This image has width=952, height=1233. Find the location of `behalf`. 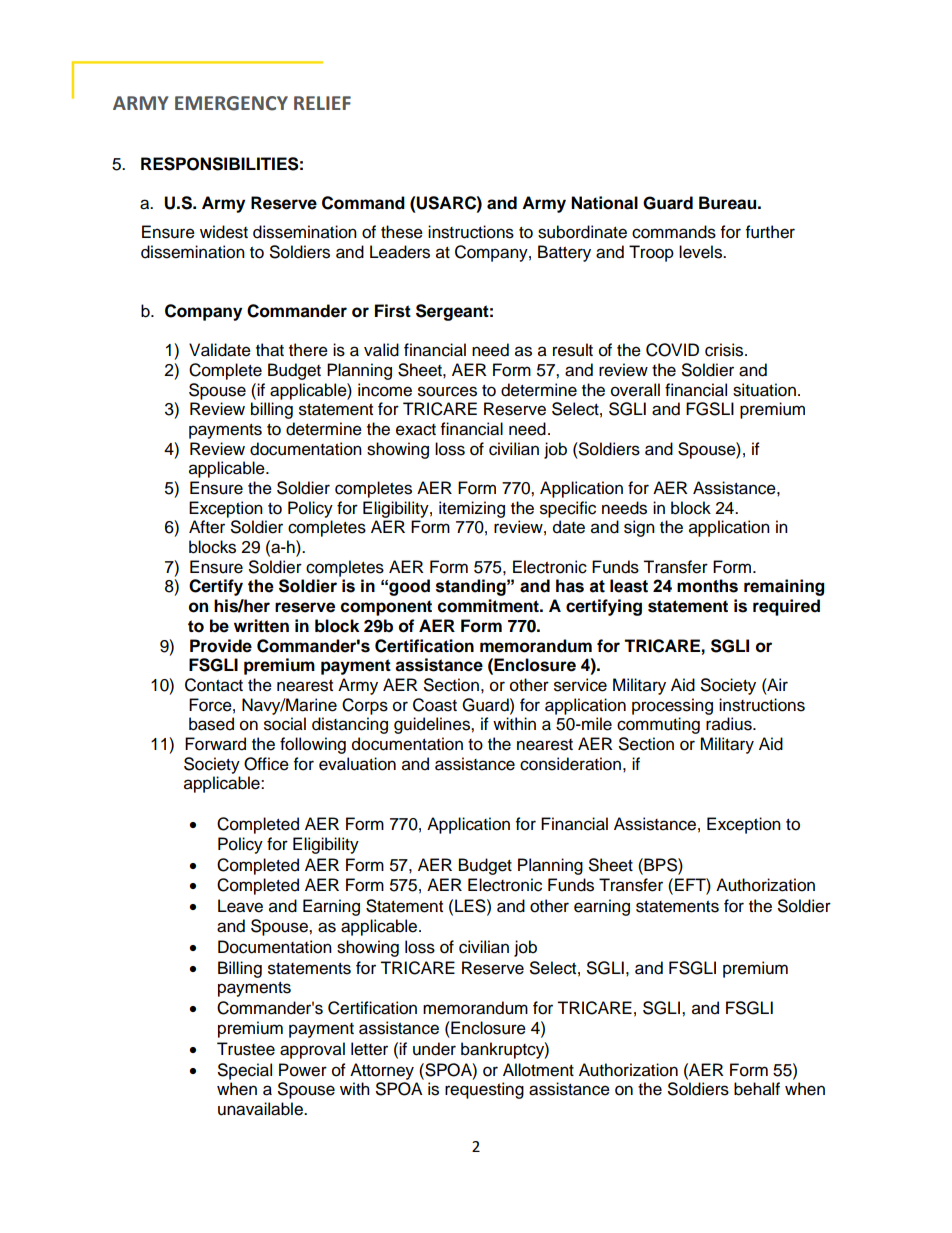

behalf is located at coordinates (757, 1089).
